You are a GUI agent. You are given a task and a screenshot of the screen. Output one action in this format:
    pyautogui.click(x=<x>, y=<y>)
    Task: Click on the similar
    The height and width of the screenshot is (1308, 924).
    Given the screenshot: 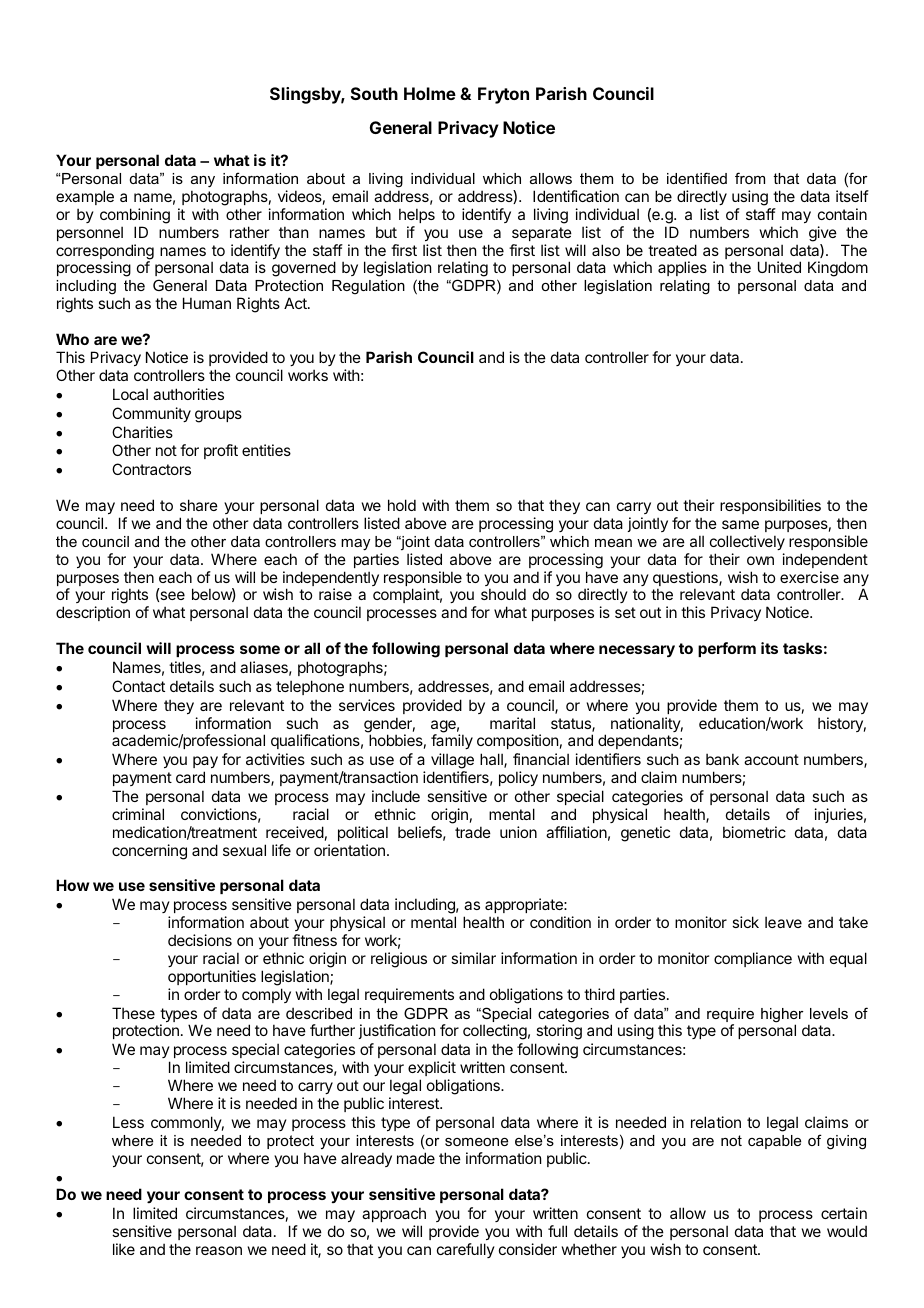 What is the action you would take?
    pyautogui.click(x=473, y=958)
